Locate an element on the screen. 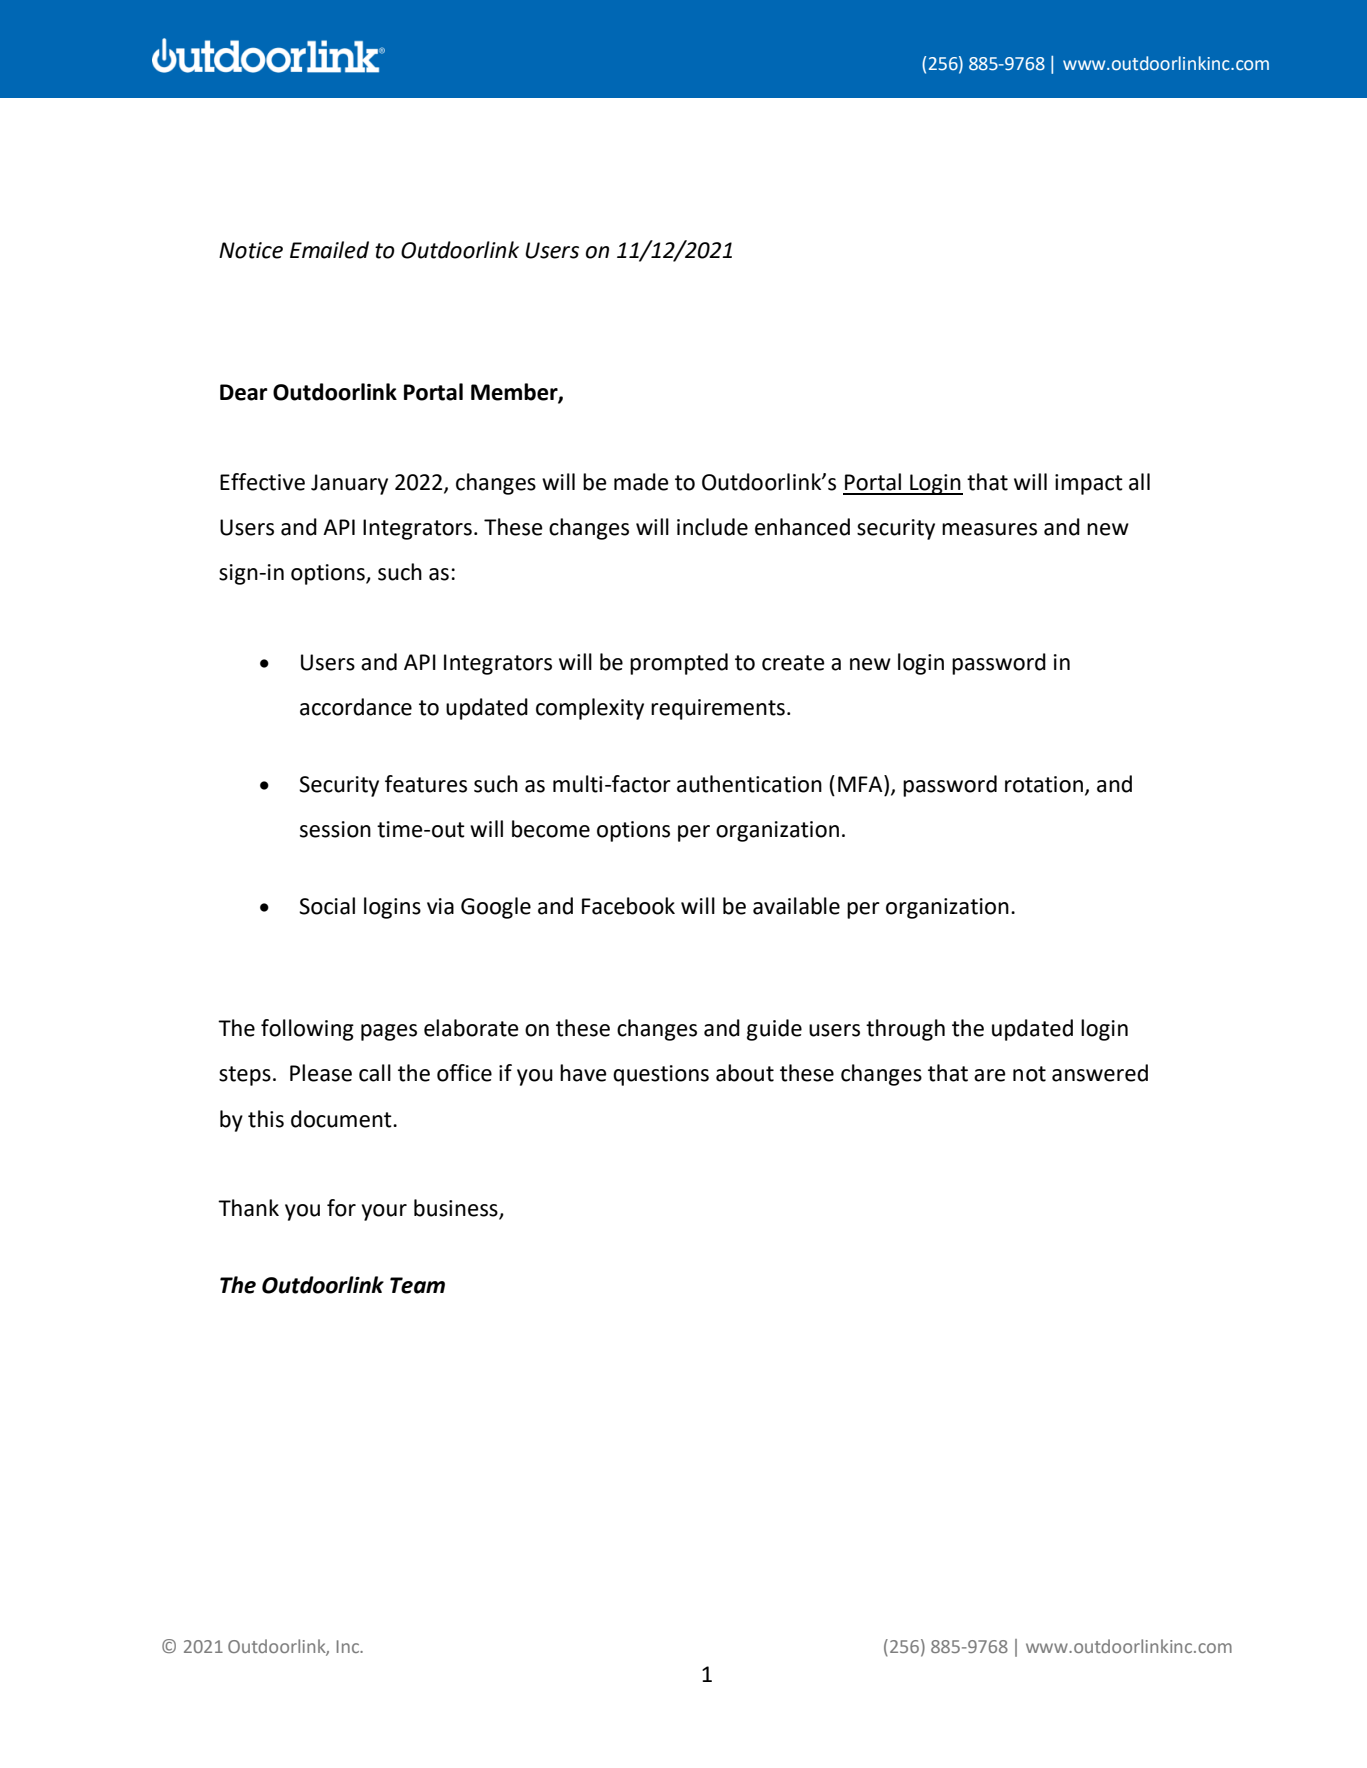 Image resolution: width=1367 pixels, height=1768 pixels. accordance is located at coordinates (356, 707).
